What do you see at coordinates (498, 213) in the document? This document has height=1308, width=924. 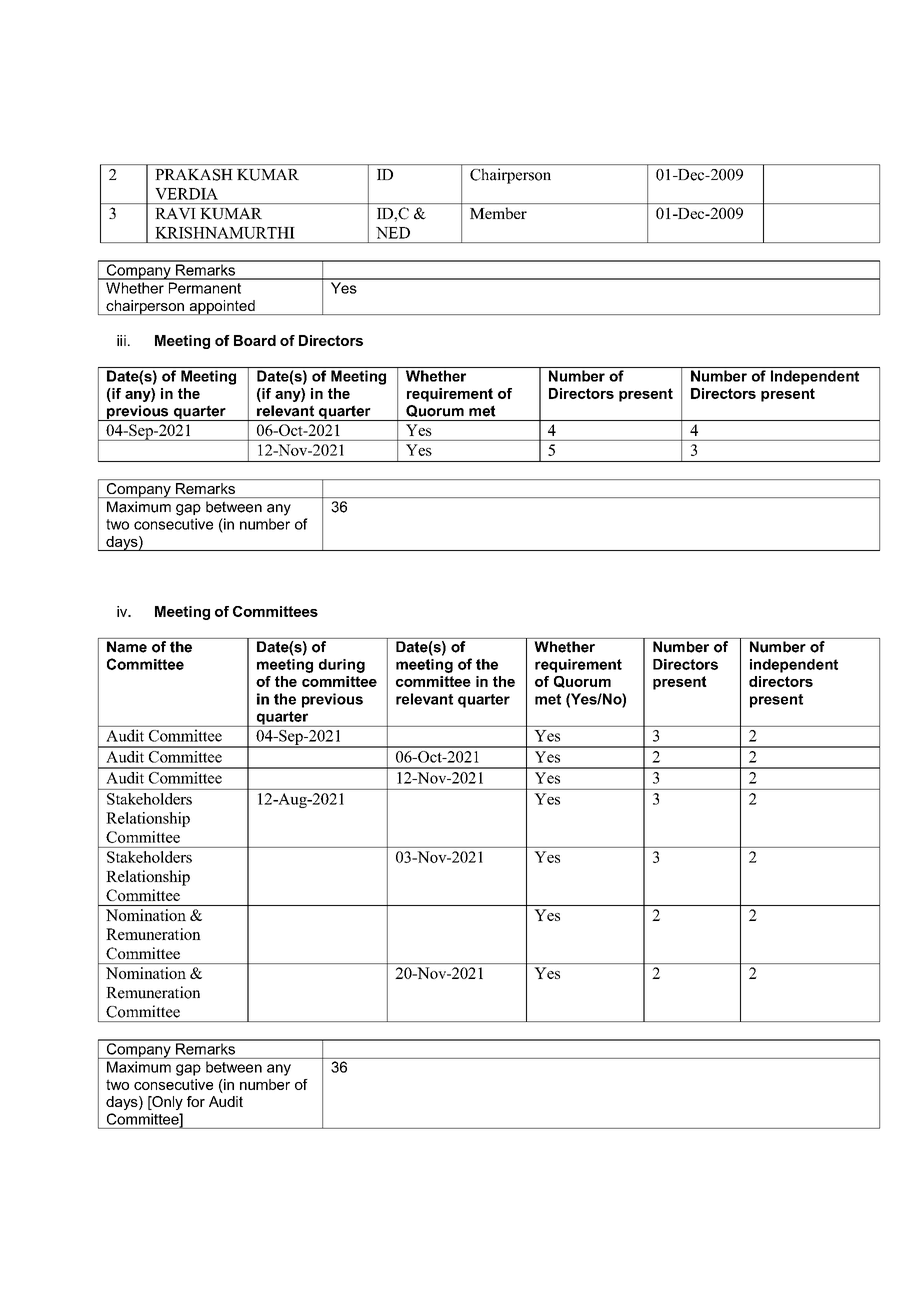 I see `Member` at bounding box center [498, 213].
